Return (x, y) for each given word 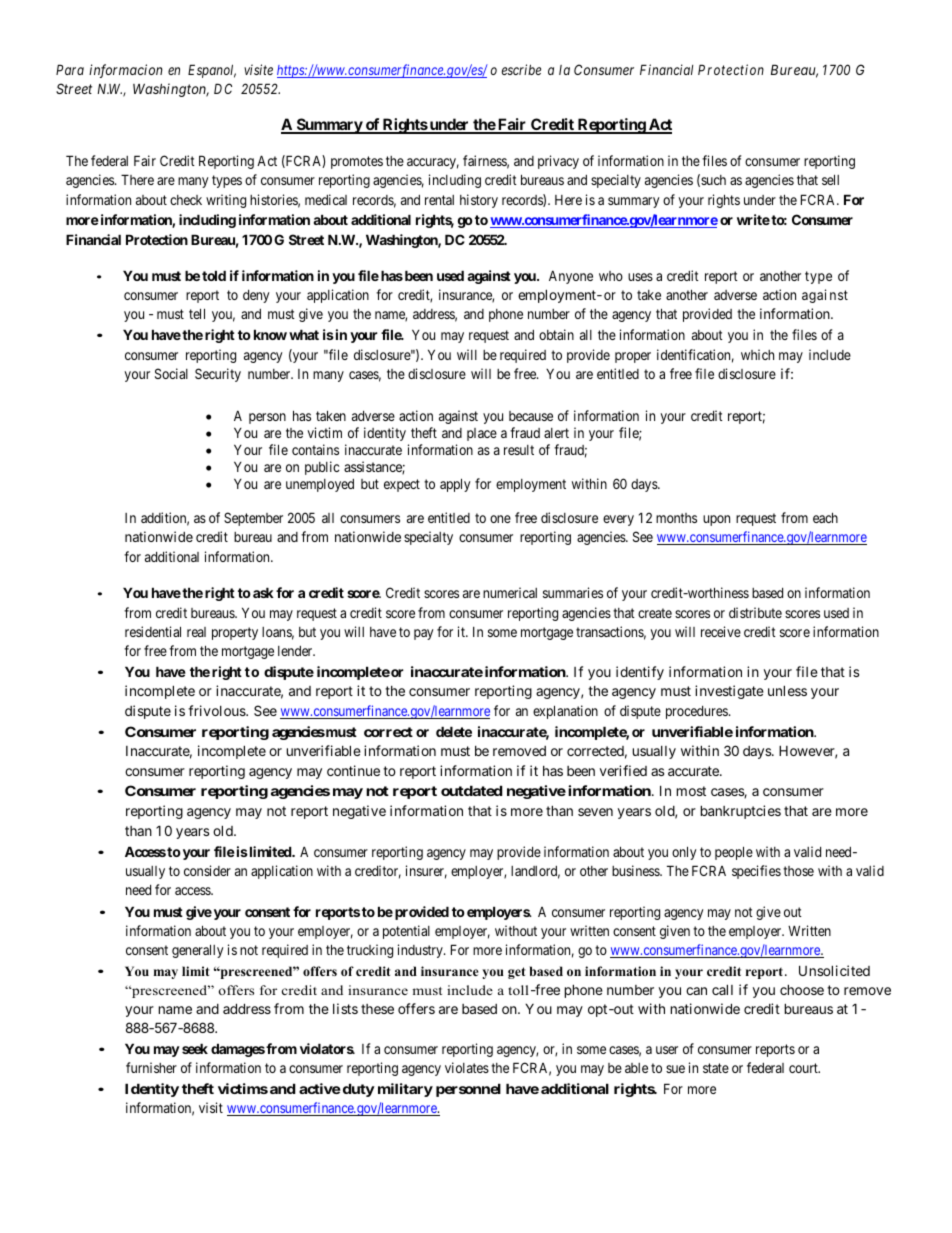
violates (467, 1067)
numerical (510, 592)
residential (153, 631)
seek (195, 1048)
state (716, 1068)
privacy (558, 162)
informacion (126, 71)
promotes (357, 162)
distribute (755, 612)
